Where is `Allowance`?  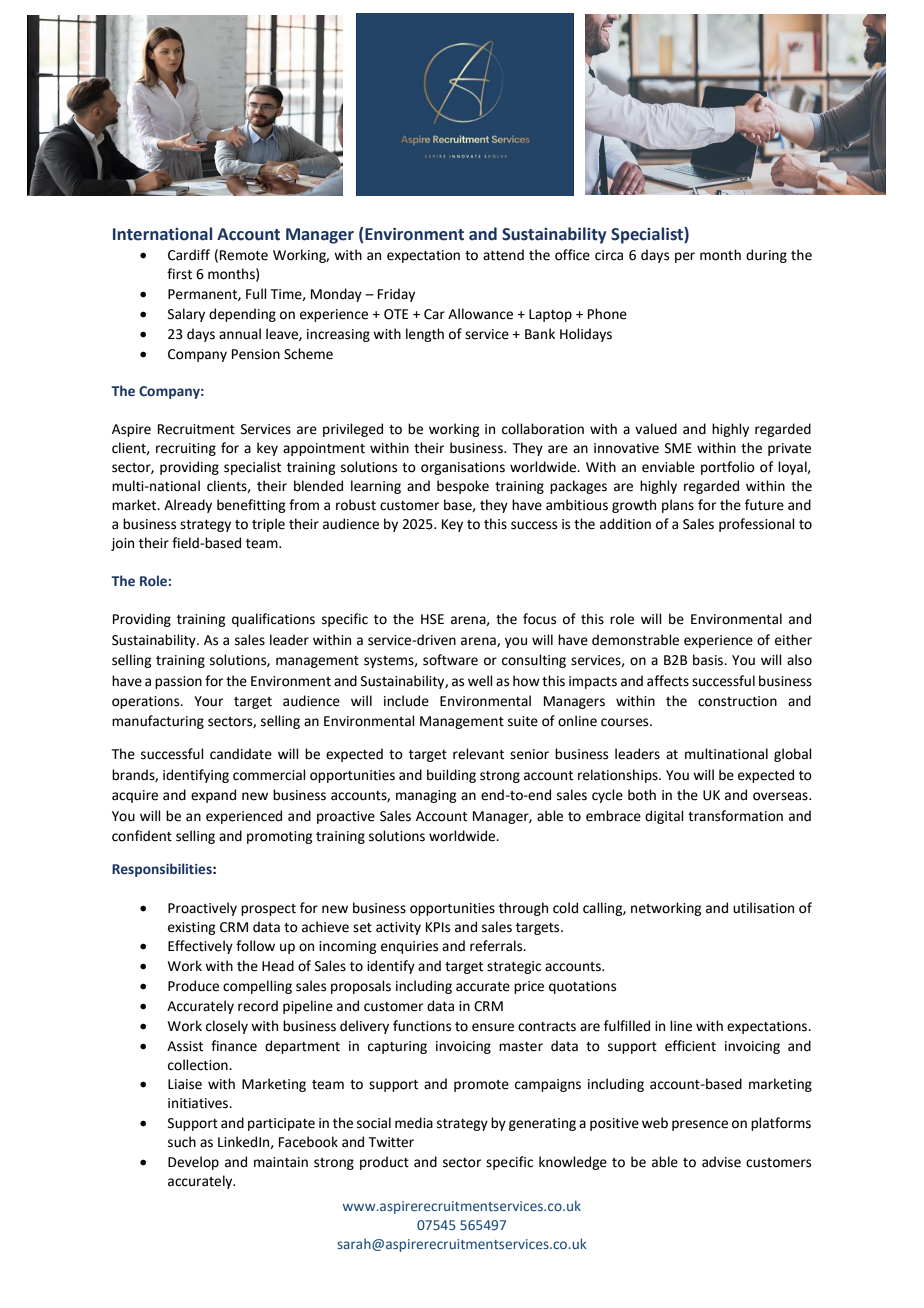 Allowance is located at coordinates (480, 314).
